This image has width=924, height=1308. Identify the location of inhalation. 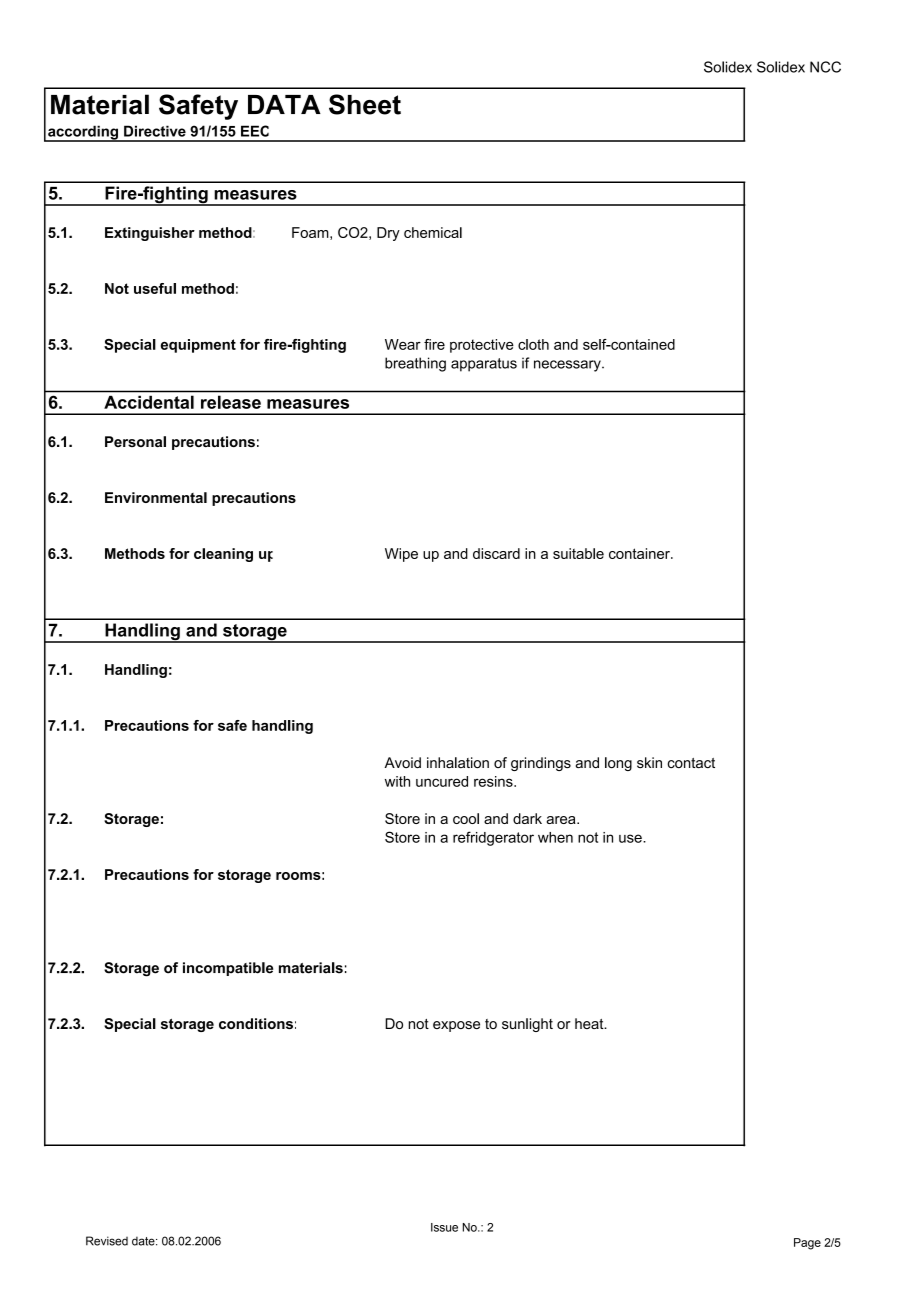
(458, 762).
